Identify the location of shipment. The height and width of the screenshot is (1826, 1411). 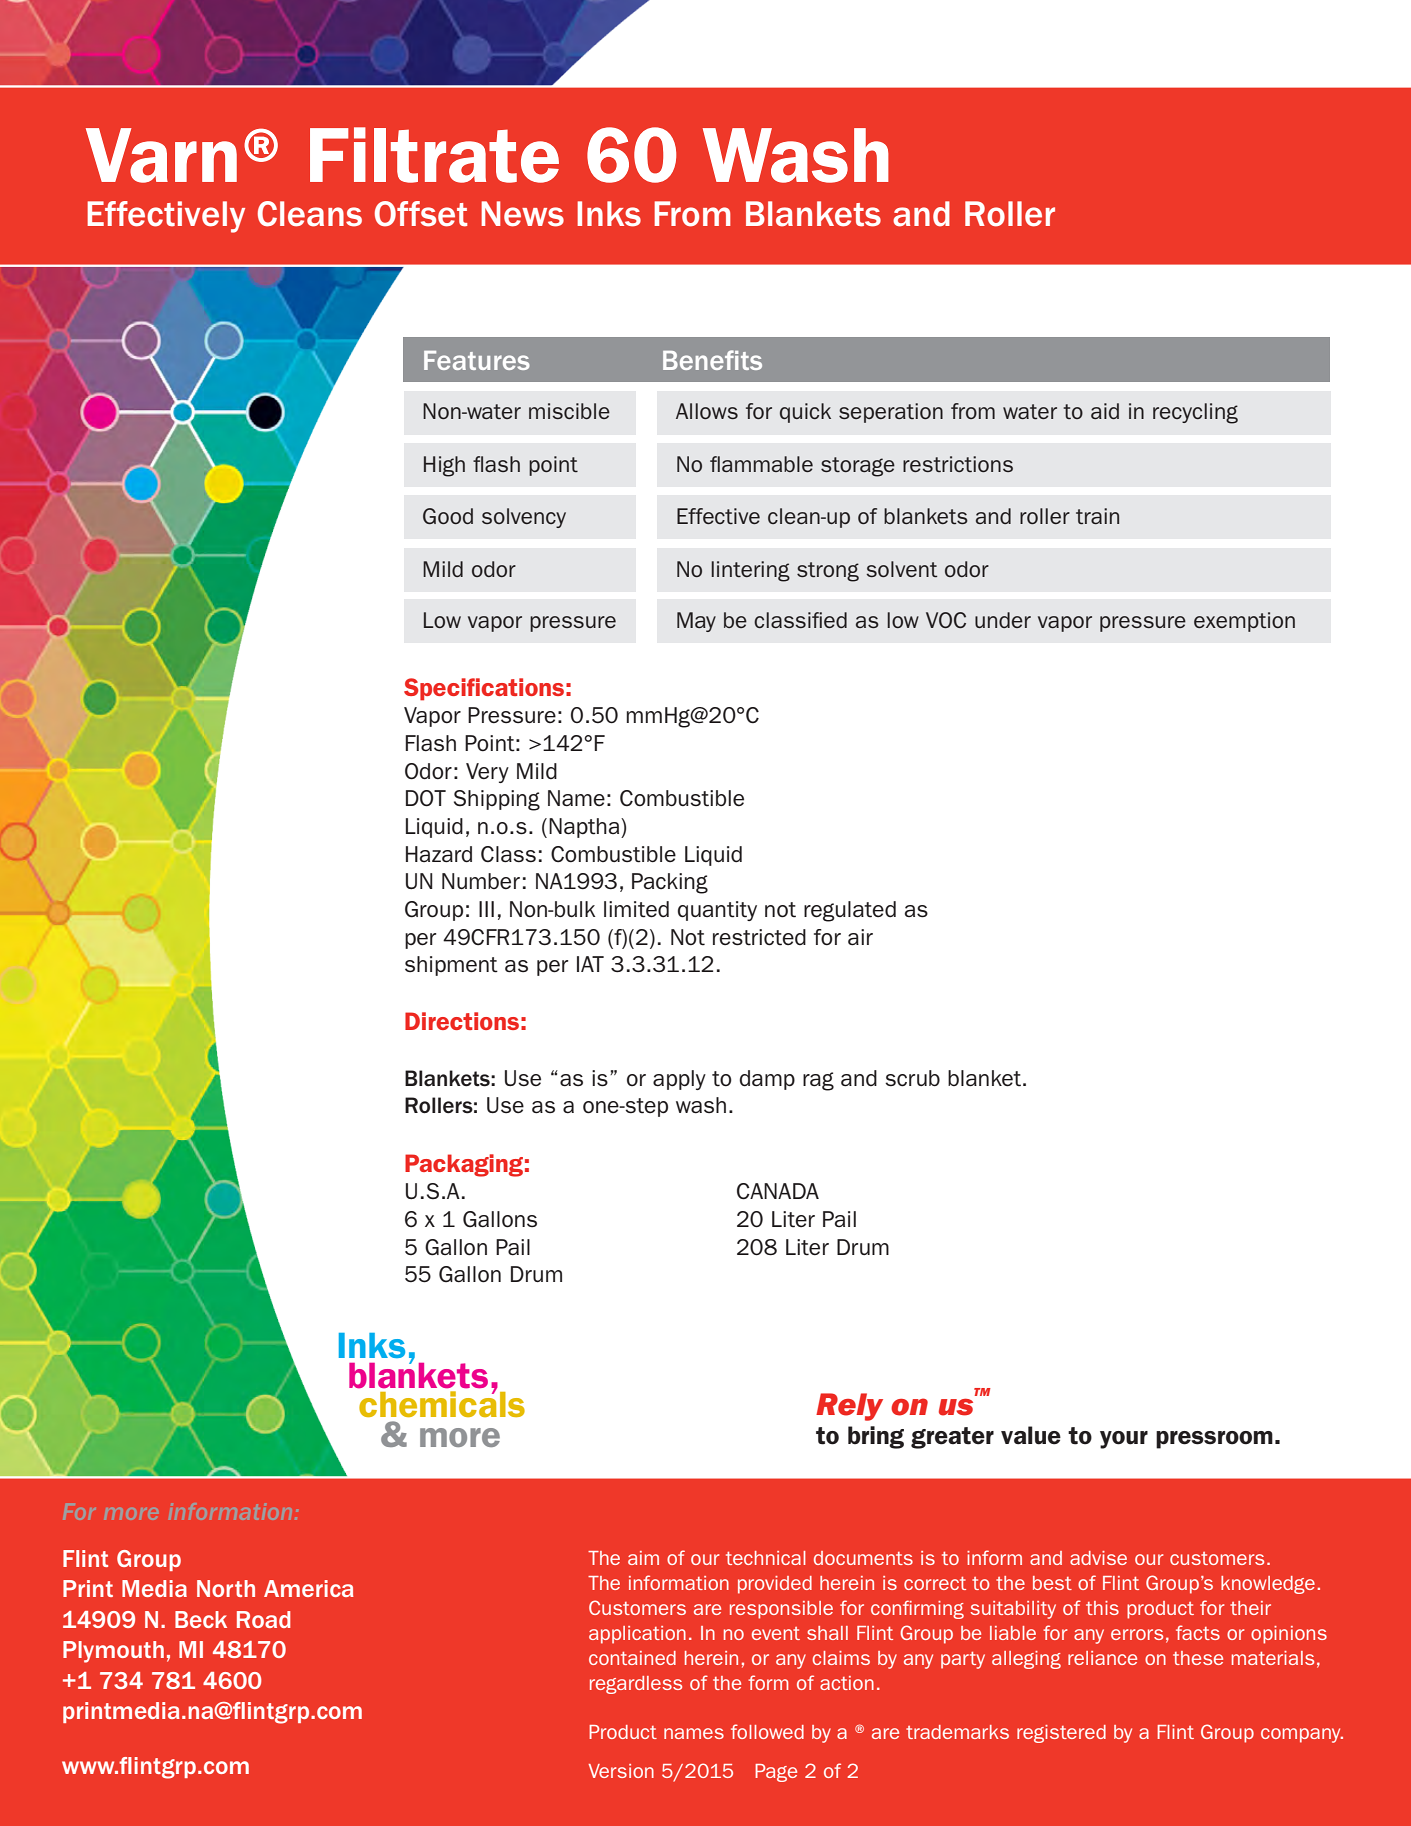
(451, 966).
